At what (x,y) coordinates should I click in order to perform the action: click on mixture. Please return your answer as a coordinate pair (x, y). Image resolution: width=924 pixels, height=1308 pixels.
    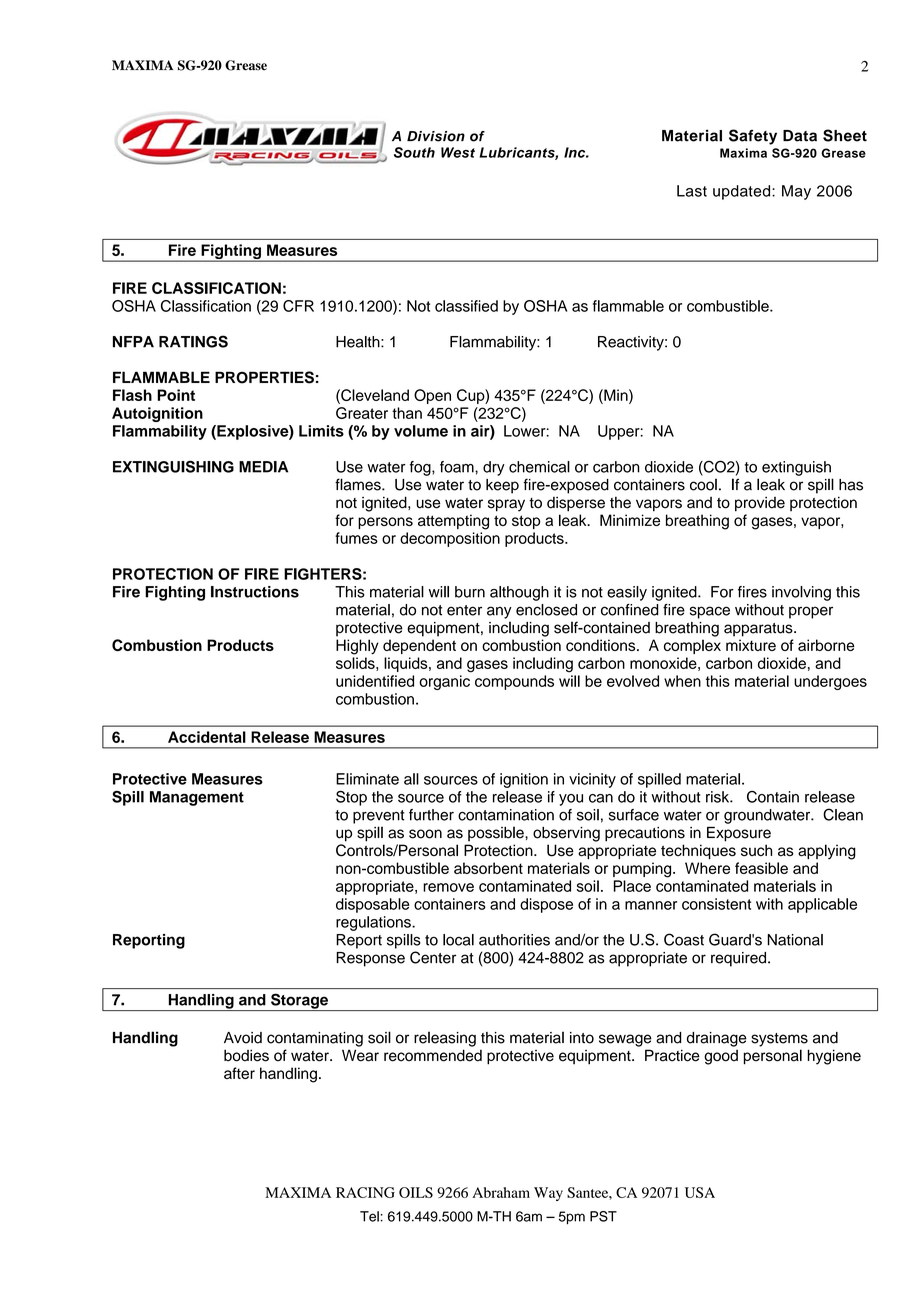
    Looking at the image, I should click on (751, 645).
